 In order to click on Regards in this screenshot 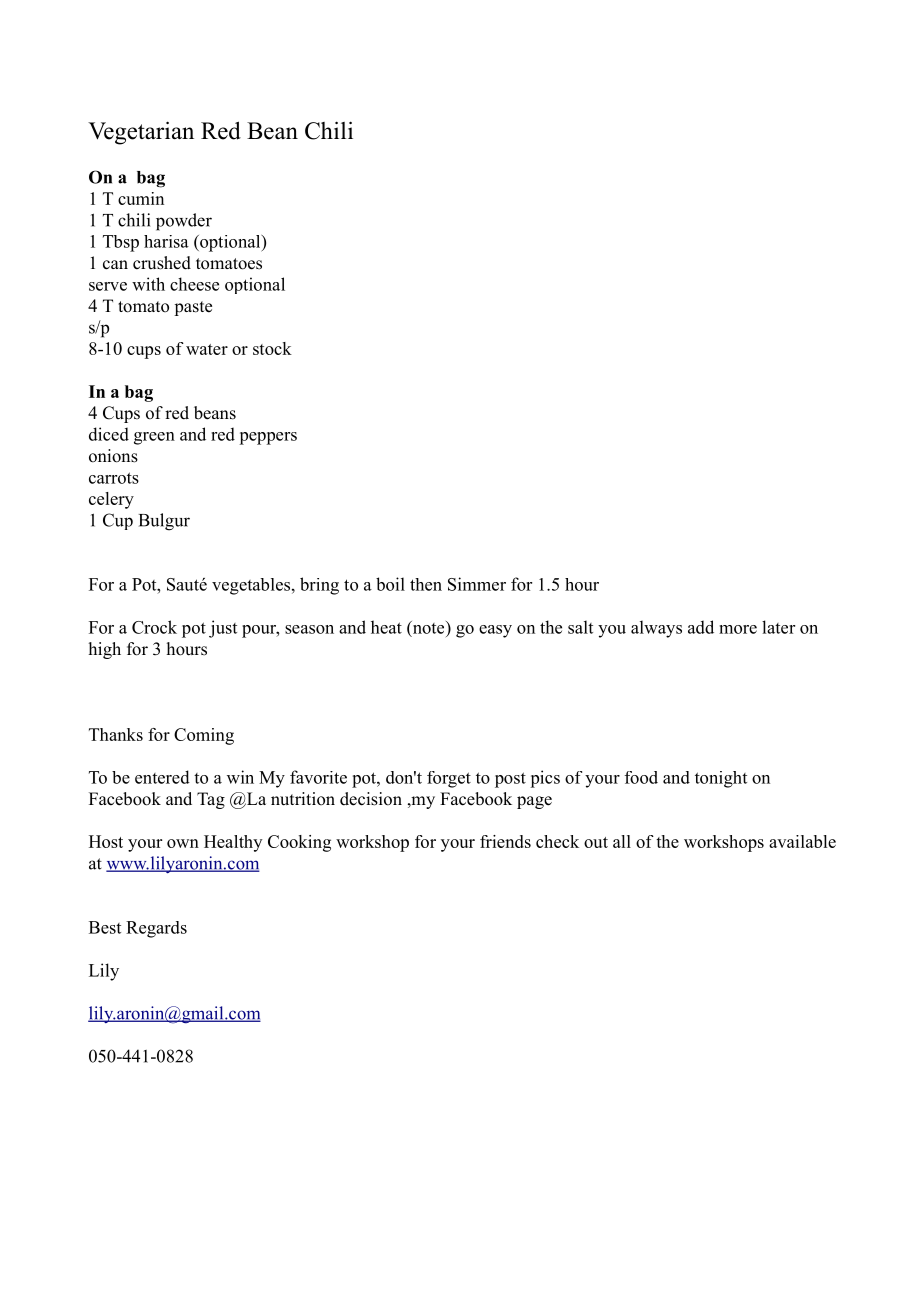, I will do `click(156, 929)`.
